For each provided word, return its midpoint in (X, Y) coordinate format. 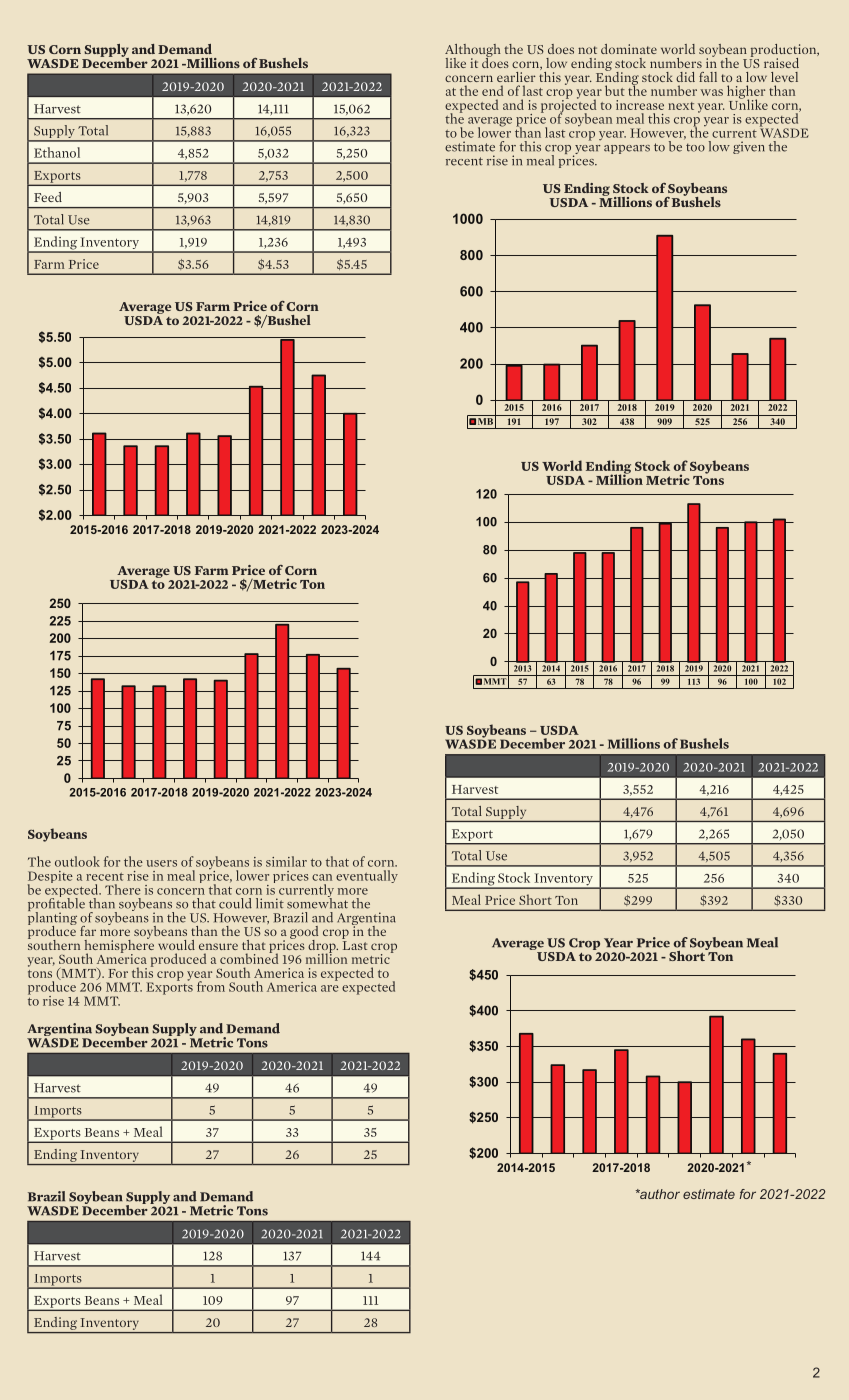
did (685, 77)
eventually (367, 876)
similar (286, 861)
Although (473, 51)
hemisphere (119, 946)
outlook (77, 861)
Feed (48, 197)
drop (323, 947)
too (695, 147)
